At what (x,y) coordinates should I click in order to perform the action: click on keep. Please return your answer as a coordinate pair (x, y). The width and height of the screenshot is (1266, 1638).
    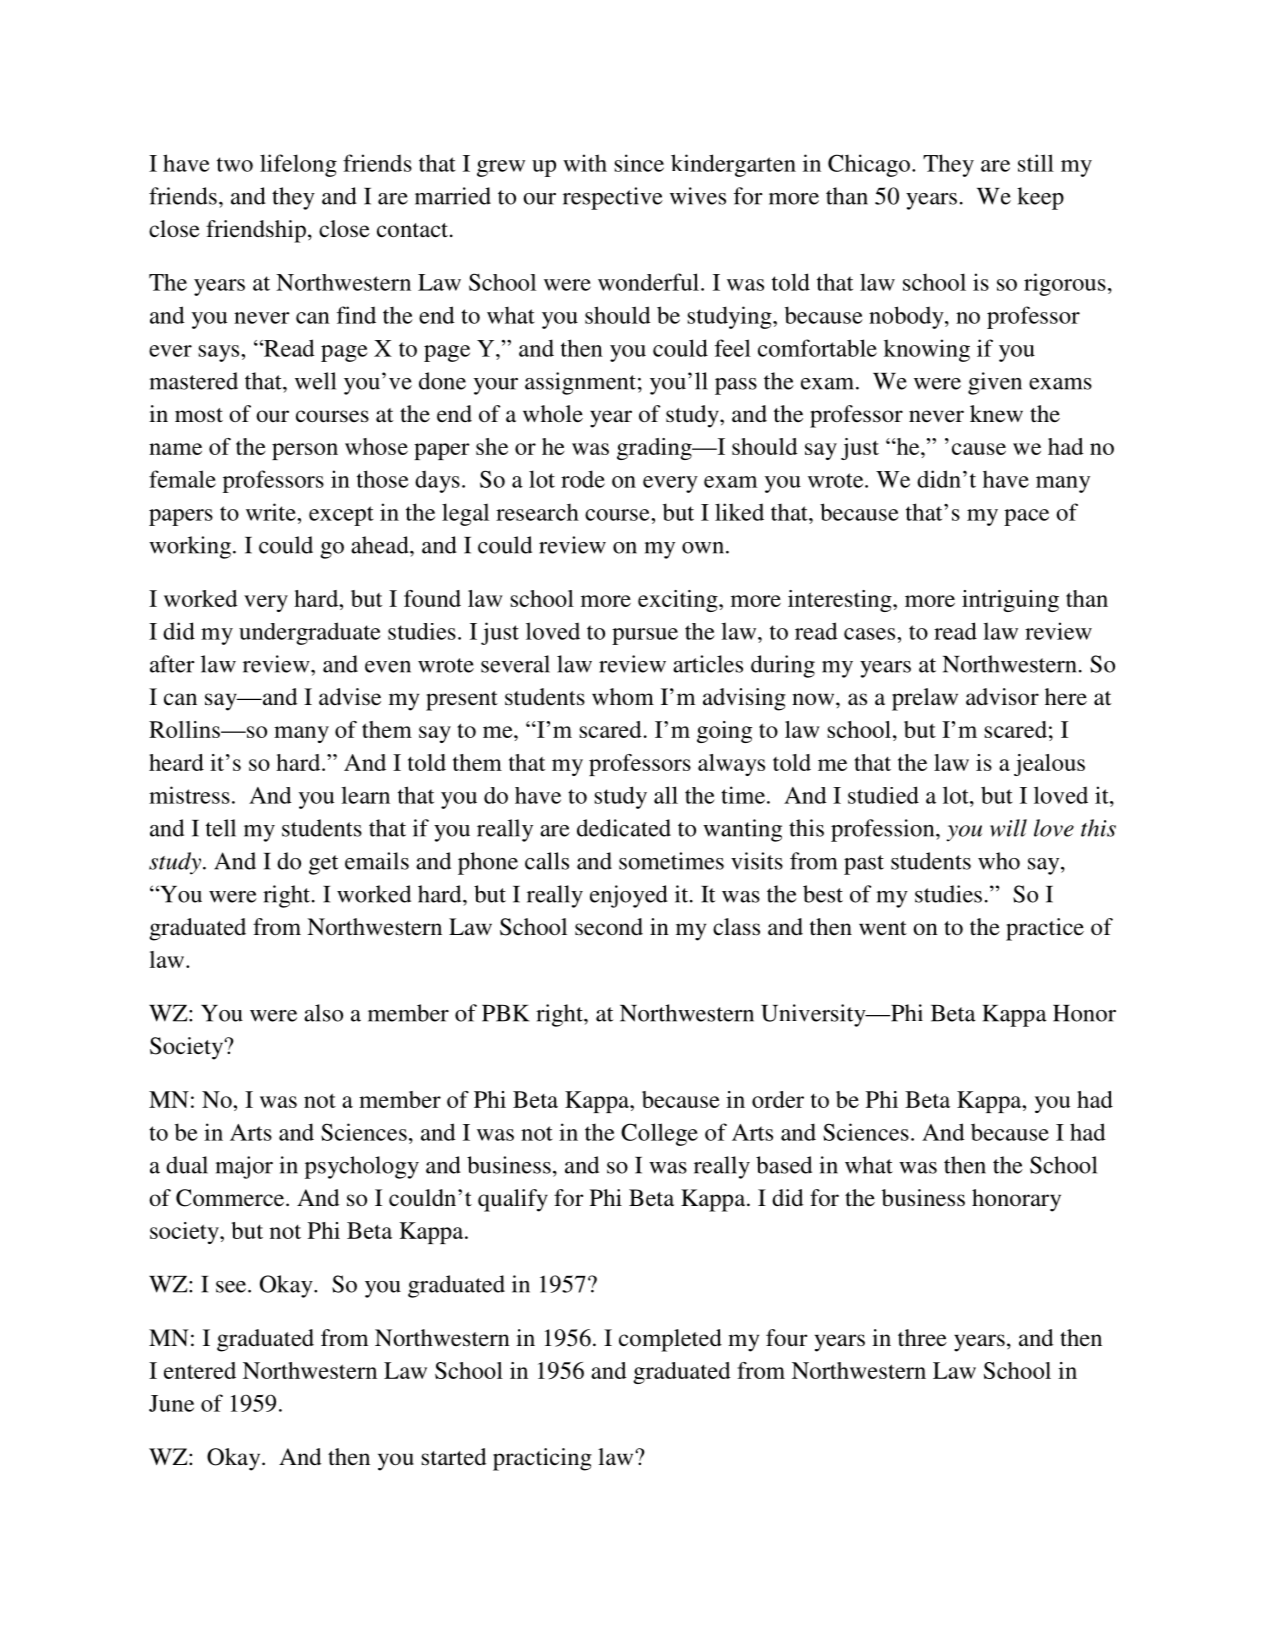
    Looking at the image, I should click on (1040, 198).
